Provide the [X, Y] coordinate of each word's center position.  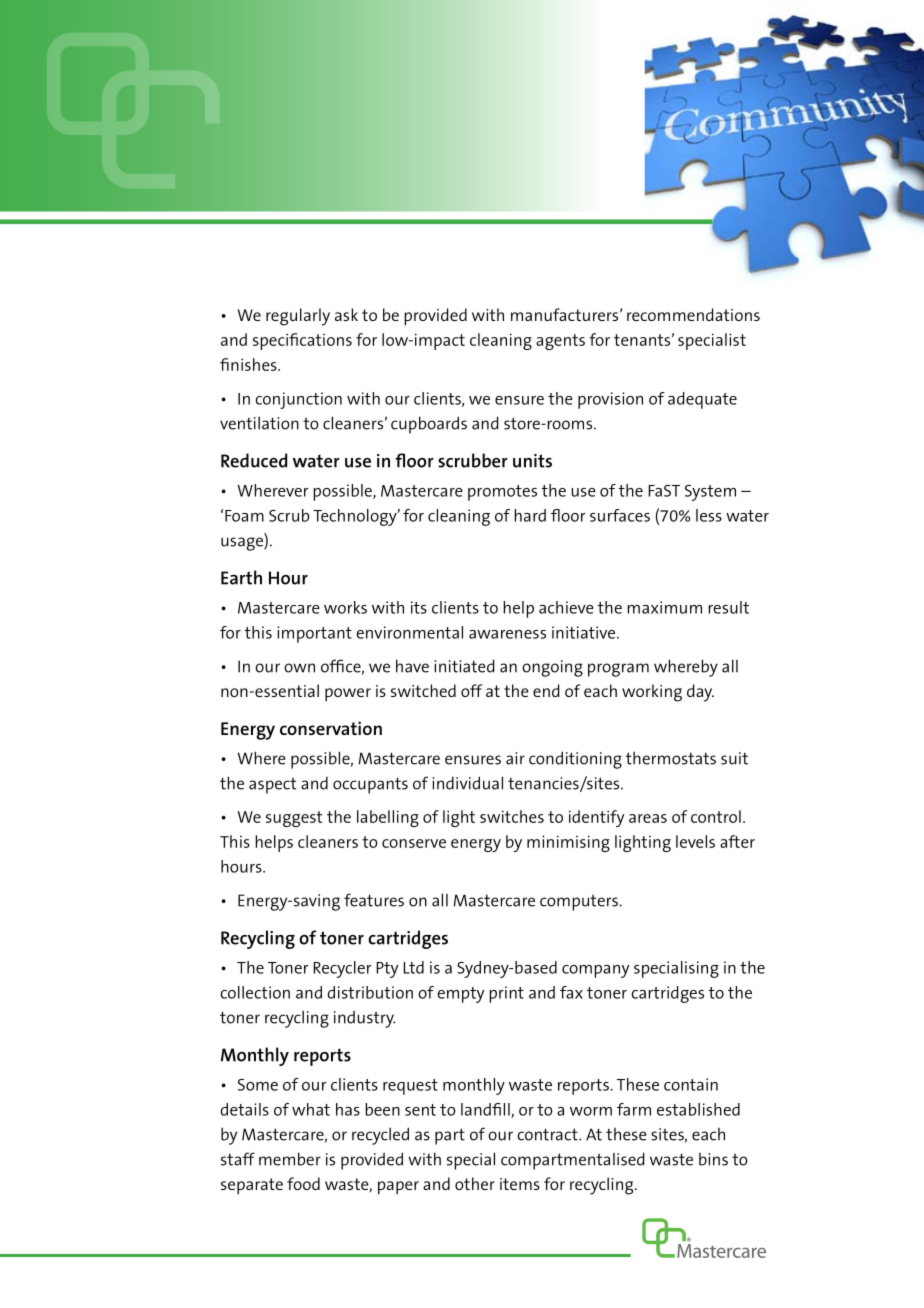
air [515, 758]
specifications [302, 341]
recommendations [693, 314]
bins [713, 1159]
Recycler [342, 969]
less [709, 515]
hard [530, 515]
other [475, 1183]
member [290, 1159]
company [595, 971]
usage [243, 544]
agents [560, 342]
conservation [331, 728]
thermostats [671, 758]
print [506, 994]
